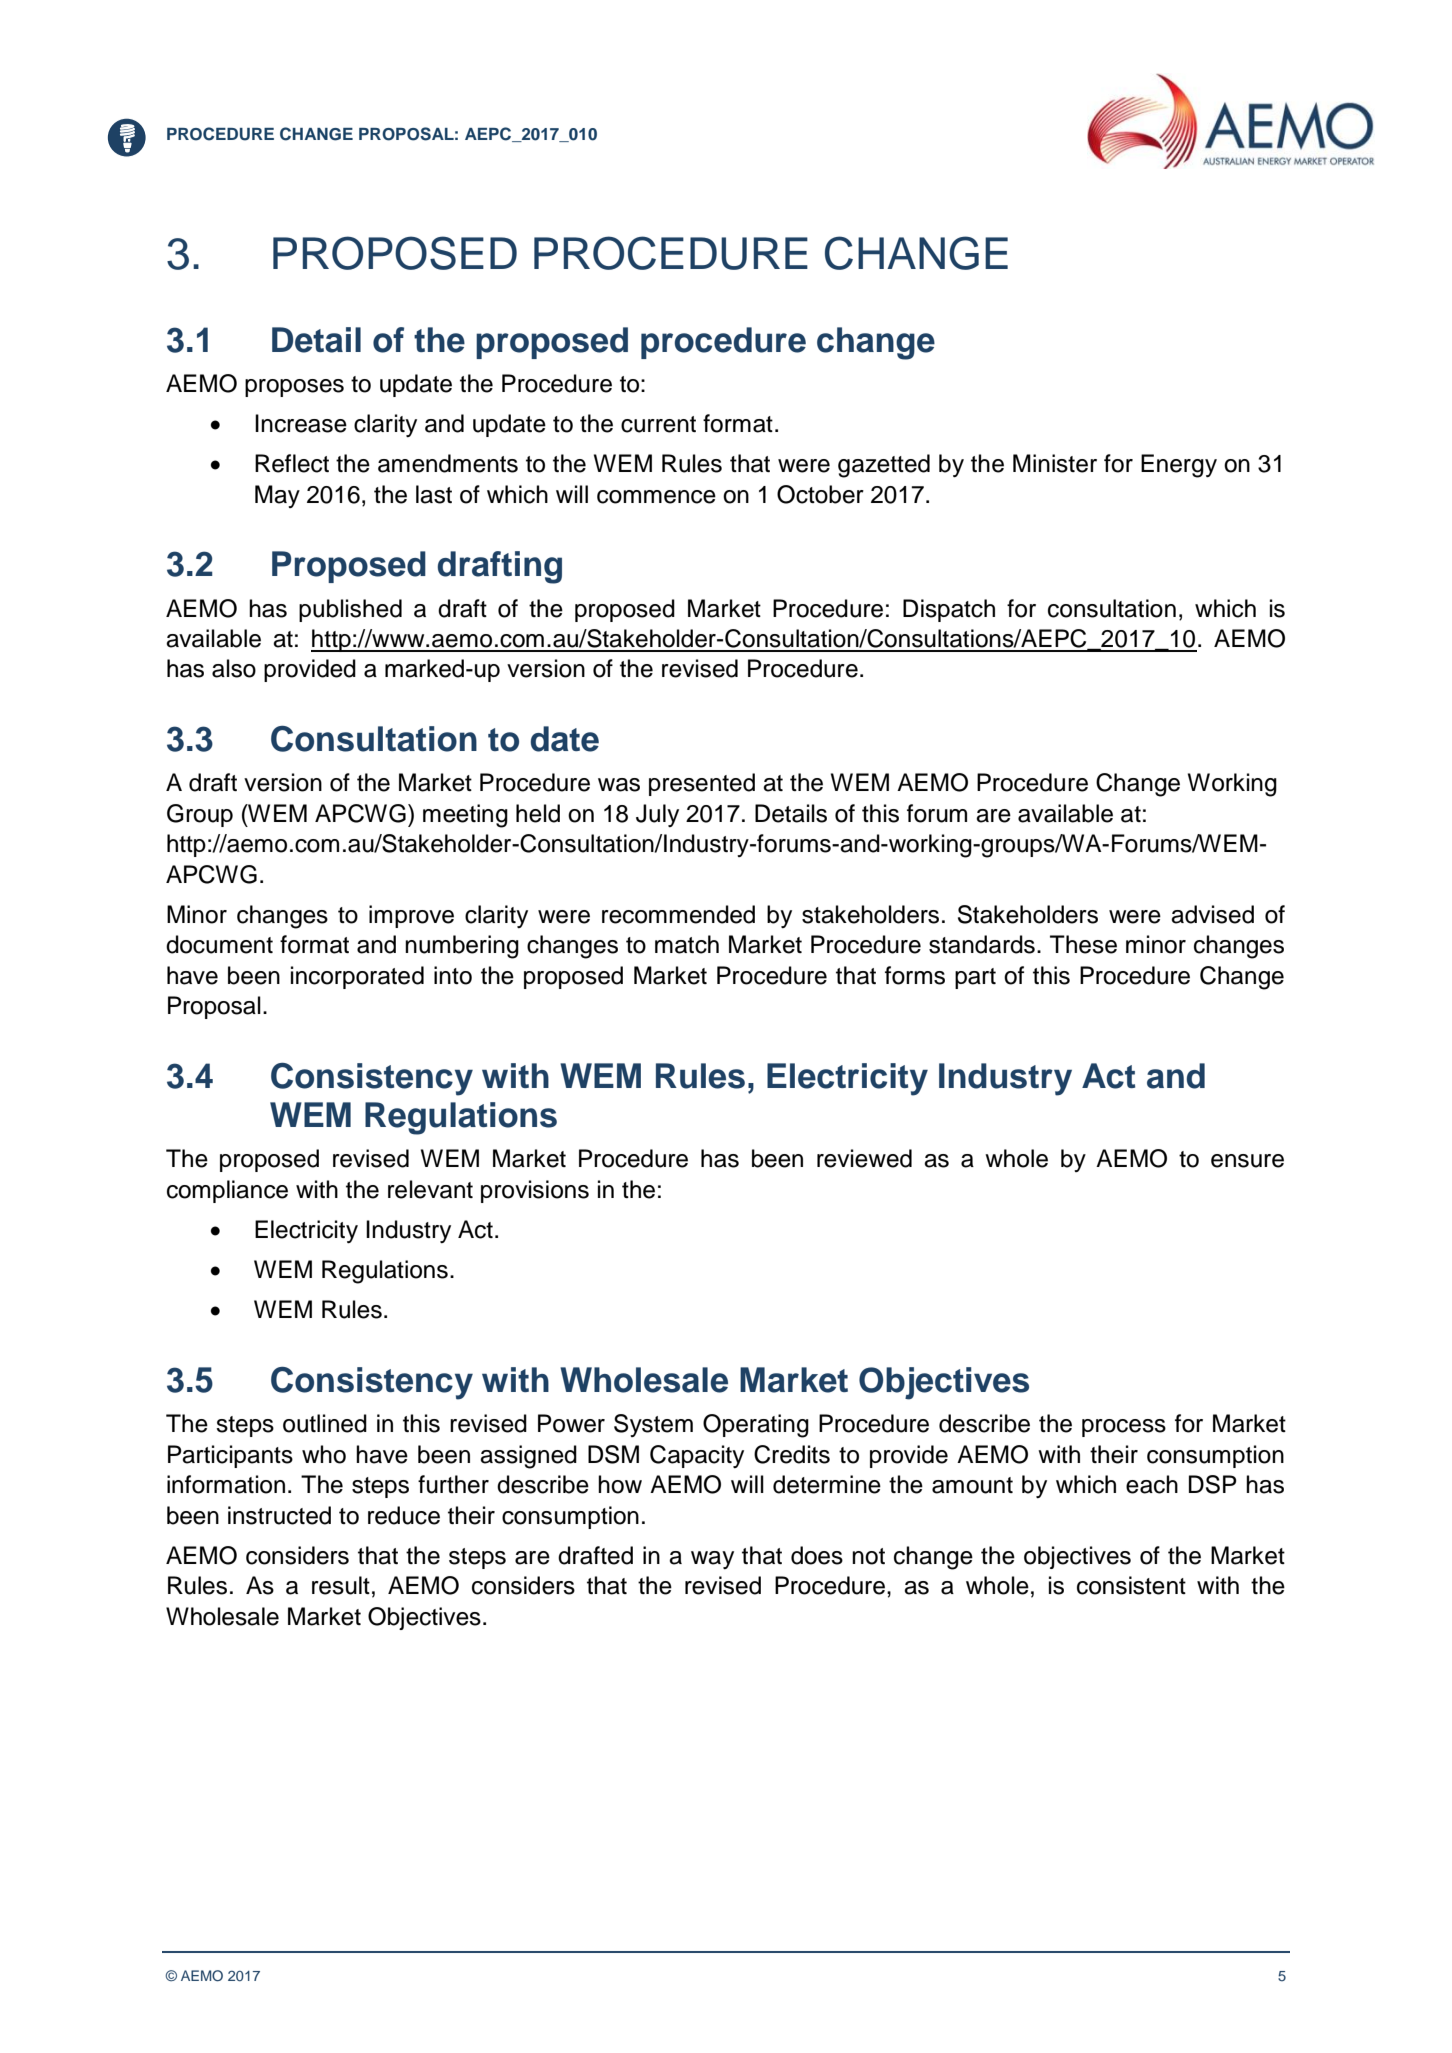  What do you see at coordinates (687, 944) in the document?
I see `match` at bounding box center [687, 944].
